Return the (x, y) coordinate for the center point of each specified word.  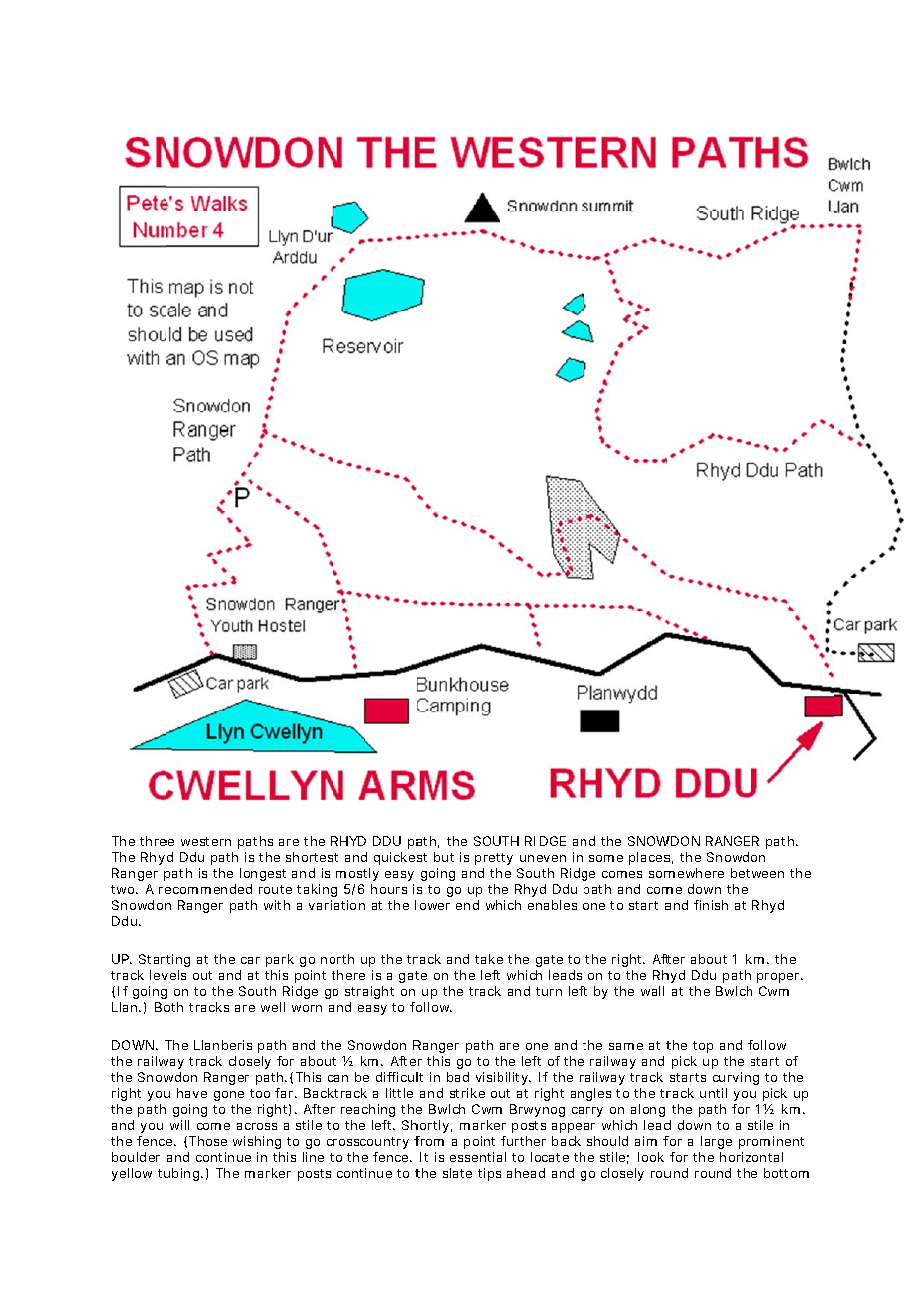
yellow (132, 1174)
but (444, 857)
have (192, 1093)
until (713, 1093)
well (273, 1007)
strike (467, 1093)
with (277, 905)
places (649, 858)
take (489, 959)
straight (369, 992)
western (206, 841)
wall (652, 991)
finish (711, 905)
